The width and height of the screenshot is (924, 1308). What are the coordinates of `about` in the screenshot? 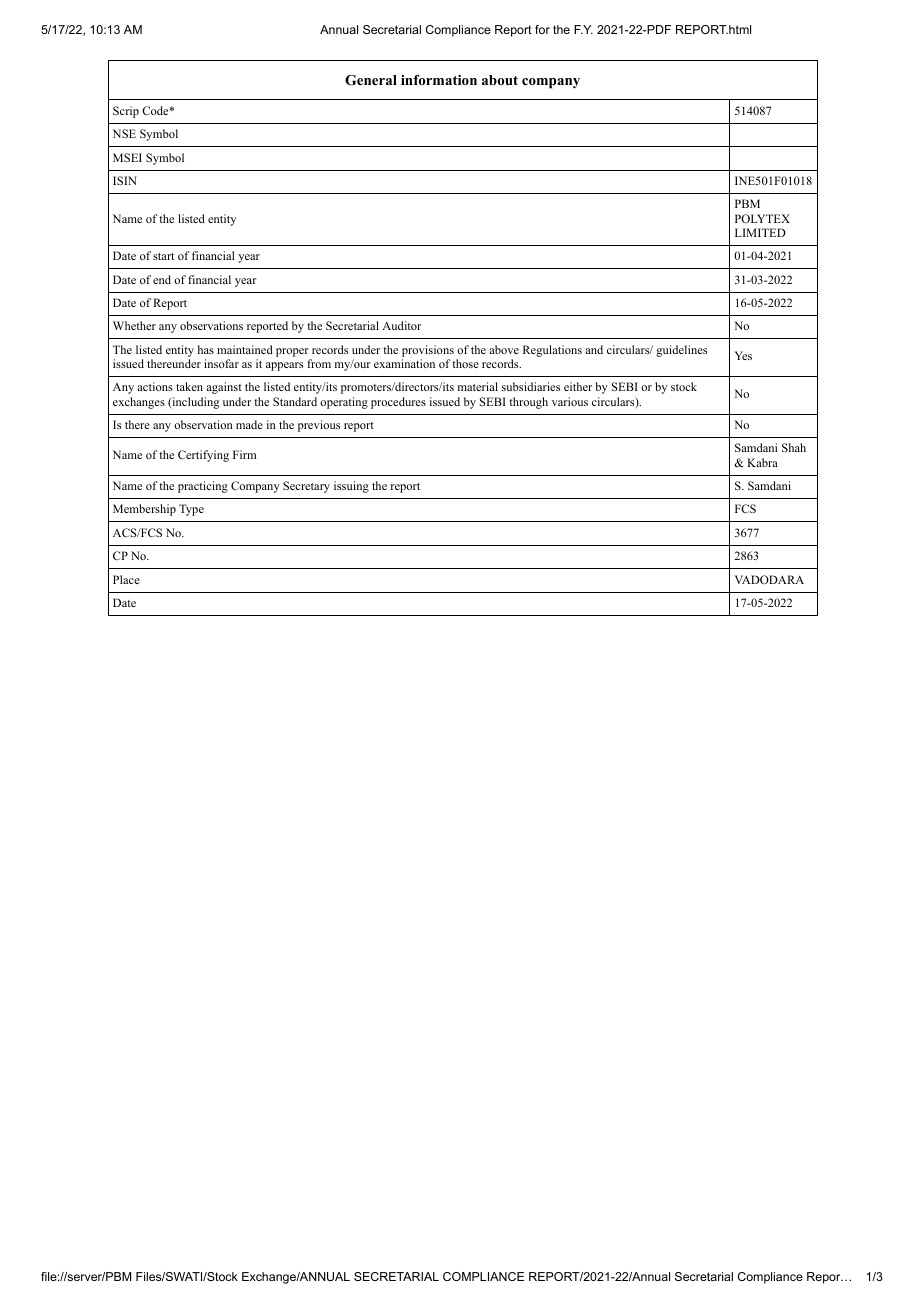 It's located at (500, 80).
